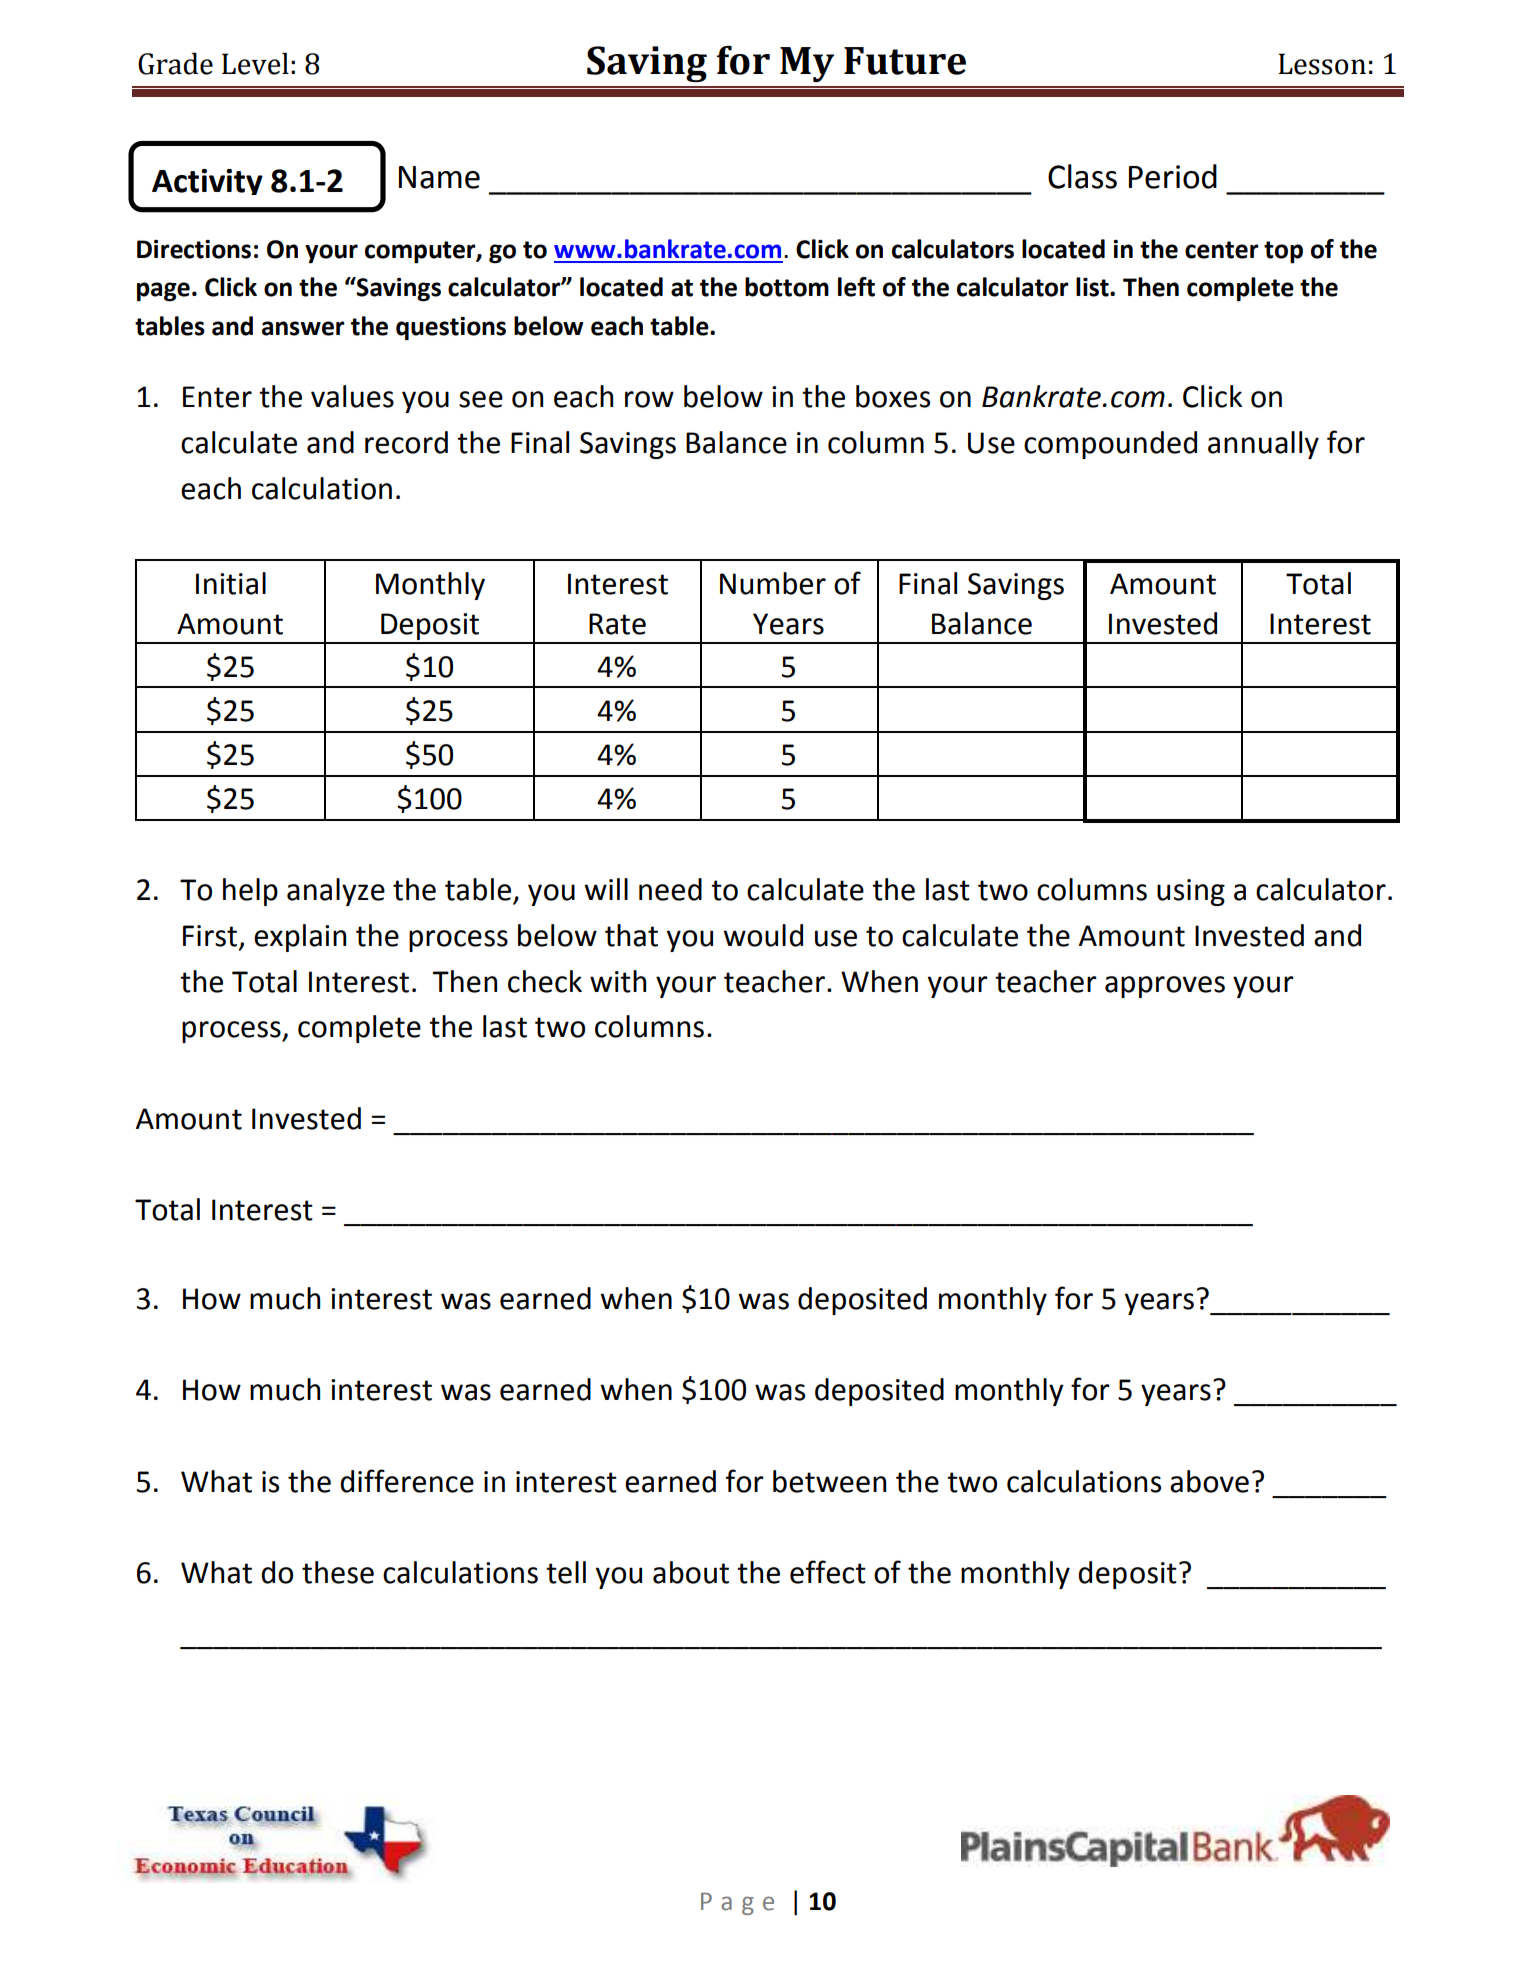 The image size is (1535, 1987). What do you see at coordinates (1165, 987) in the screenshot?
I see `approves` at bounding box center [1165, 987].
